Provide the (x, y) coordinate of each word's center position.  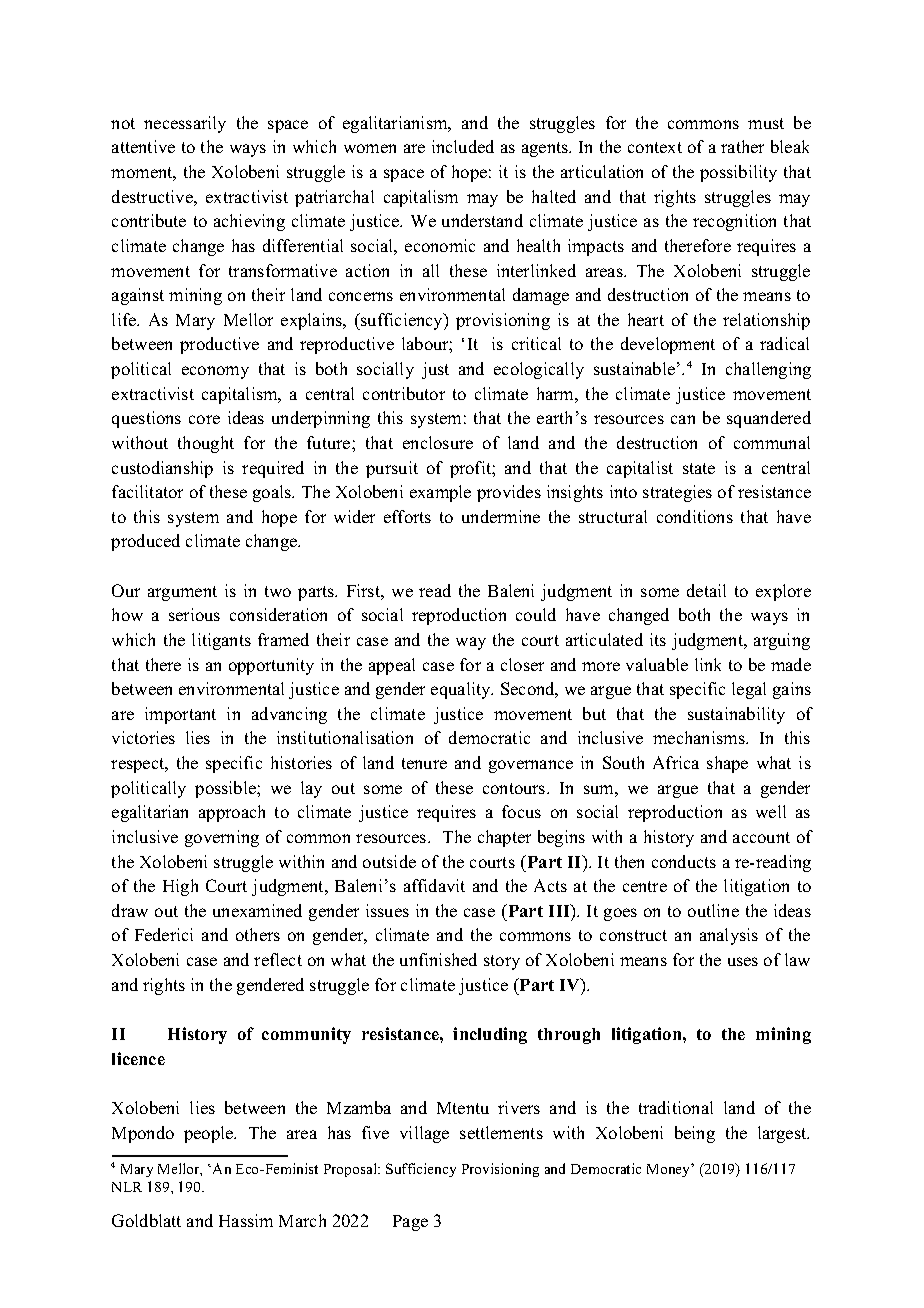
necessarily (185, 124)
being (695, 1134)
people (210, 1134)
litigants (221, 641)
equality (462, 690)
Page (410, 1223)
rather (742, 146)
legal (749, 690)
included (463, 146)
